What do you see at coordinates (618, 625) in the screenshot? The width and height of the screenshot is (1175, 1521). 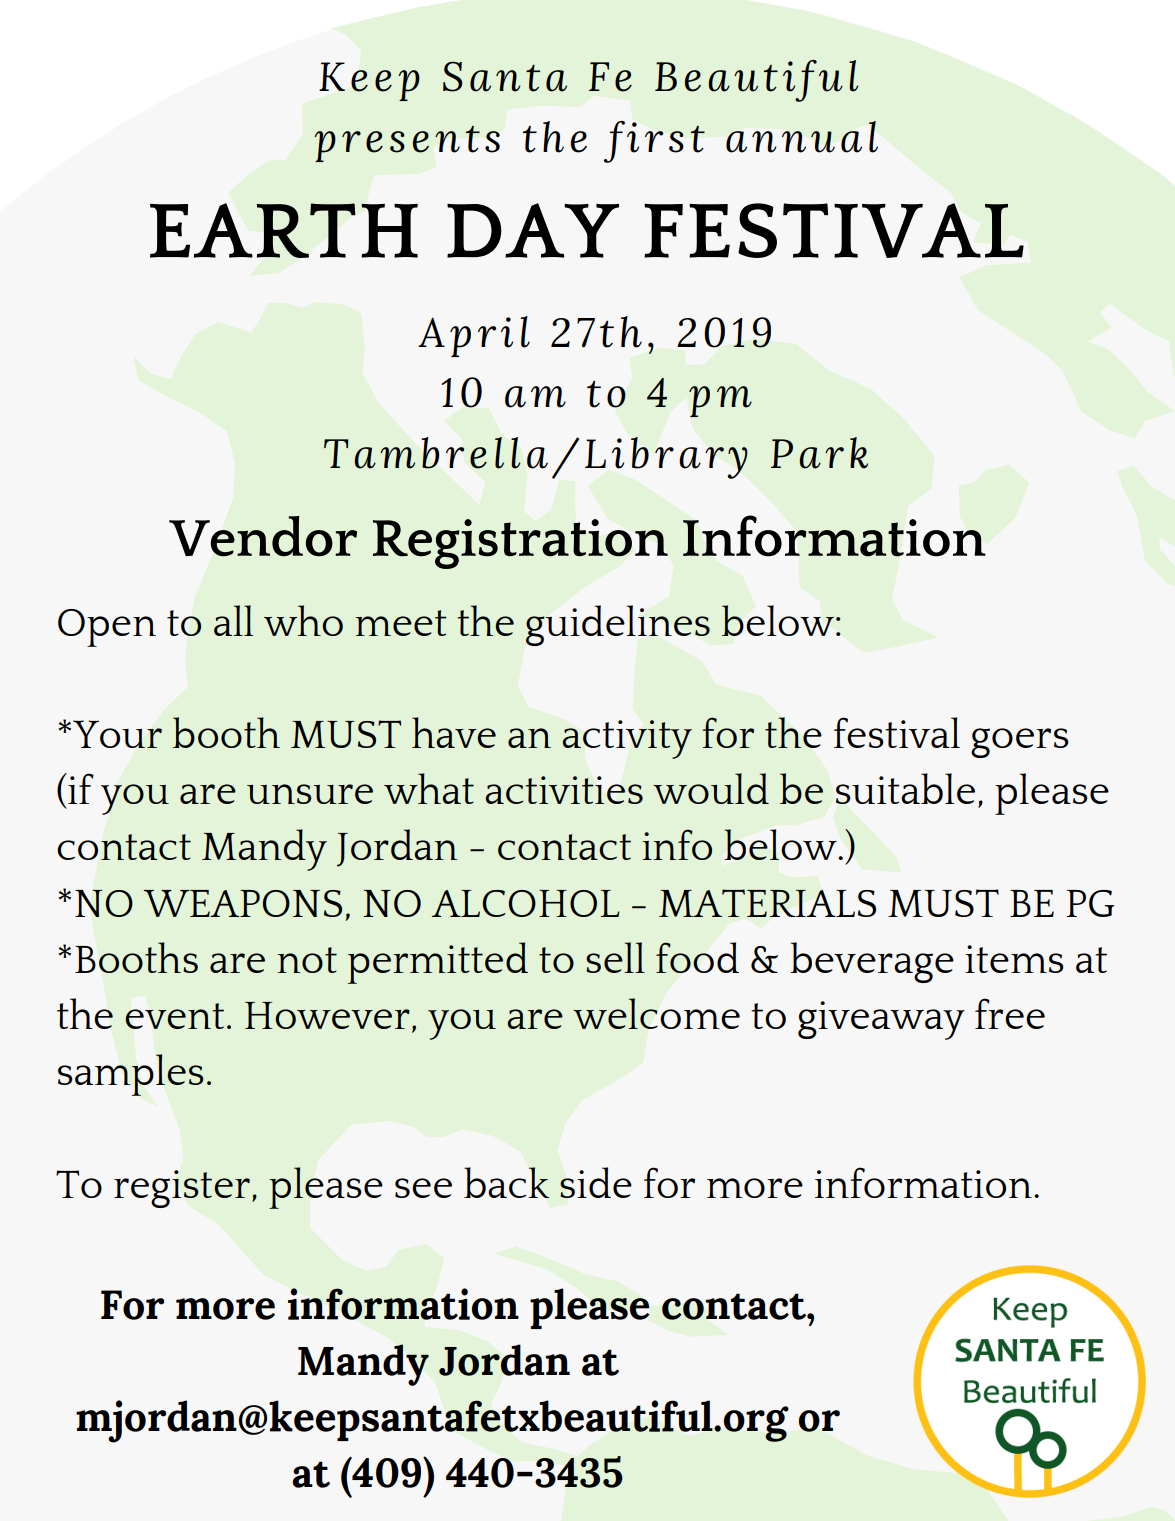 I see `guidelines` at bounding box center [618, 625].
